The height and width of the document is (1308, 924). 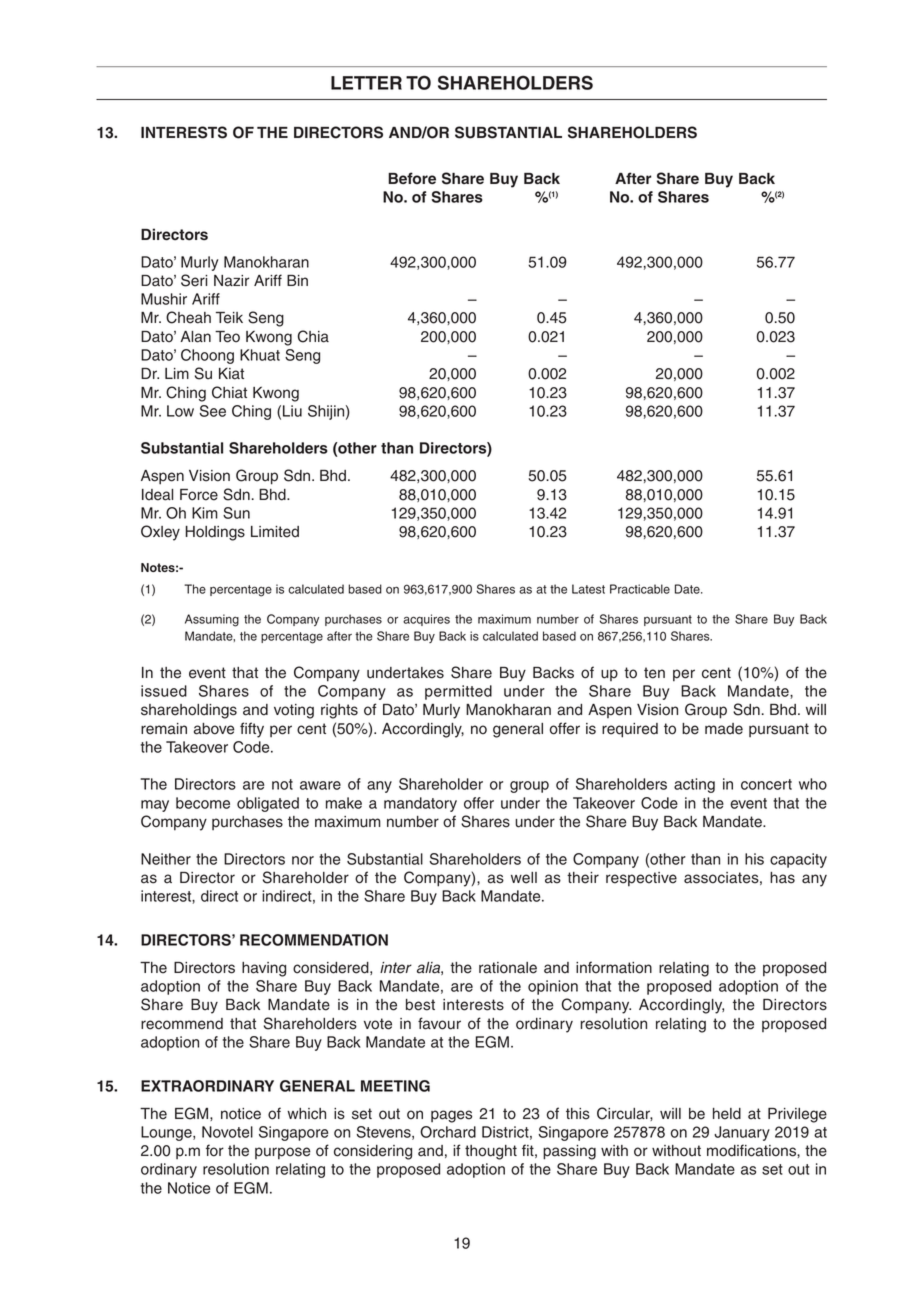 What do you see at coordinates (297, 280) in the document?
I see `Bin` at bounding box center [297, 280].
